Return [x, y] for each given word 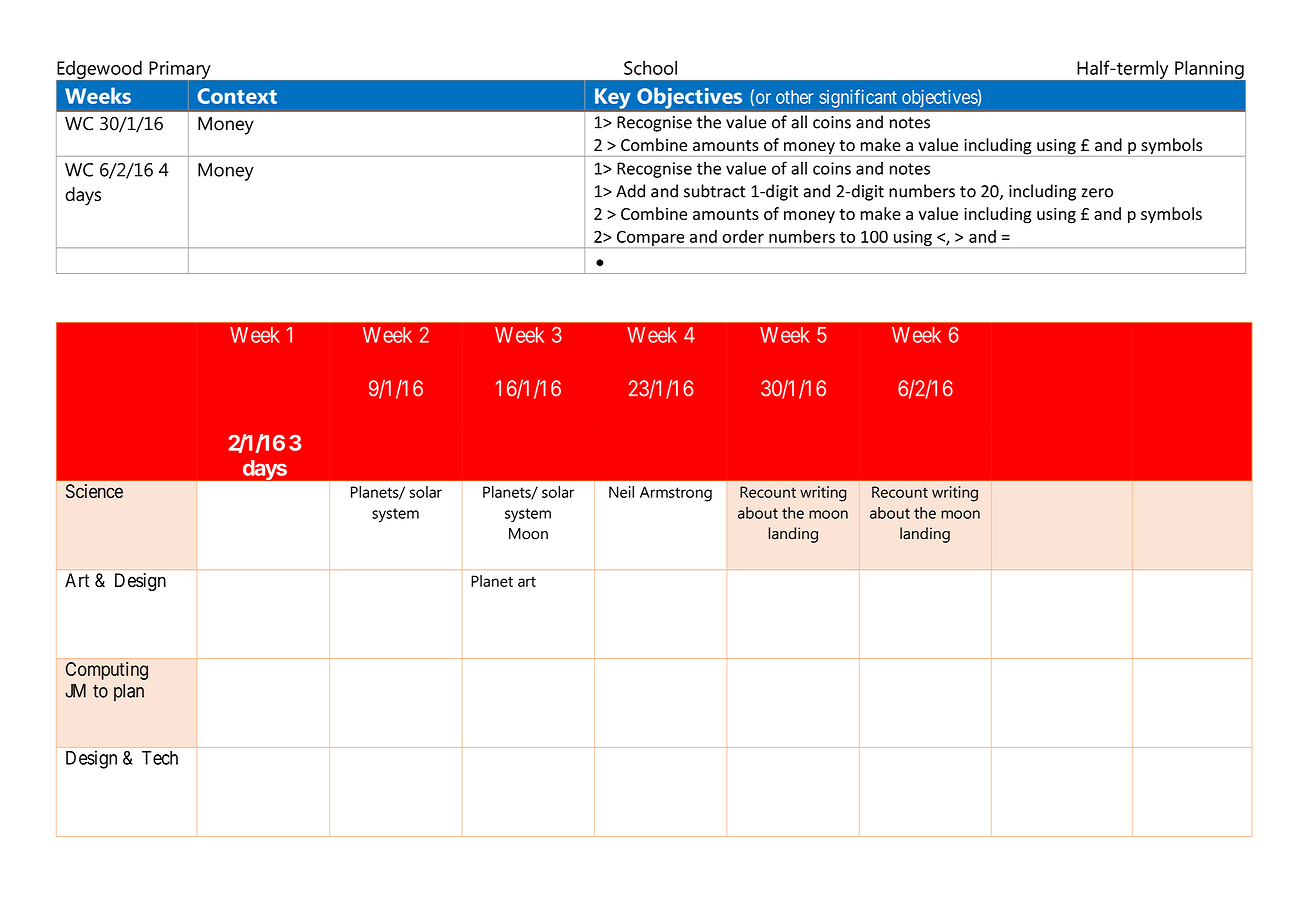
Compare [651, 239]
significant [858, 98]
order [743, 236]
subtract [714, 191]
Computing [107, 671]
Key [613, 98]
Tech [160, 758]
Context [237, 96]
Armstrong [676, 494]
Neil [621, 492]
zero [1097, 193]
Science [94, 491]
